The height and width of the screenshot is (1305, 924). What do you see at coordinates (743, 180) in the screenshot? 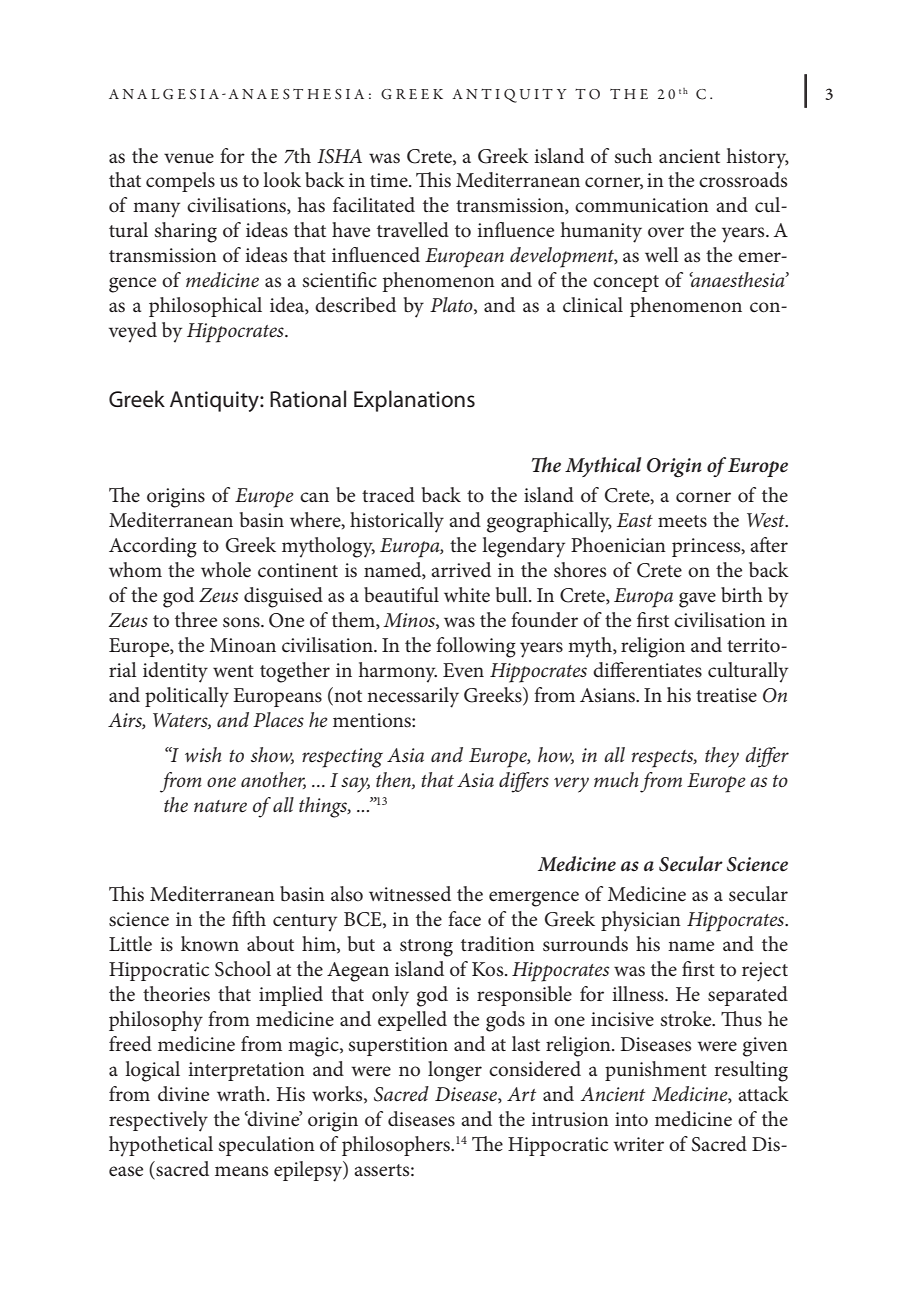
I see `crossroads` at bounding box center [743, 180].
